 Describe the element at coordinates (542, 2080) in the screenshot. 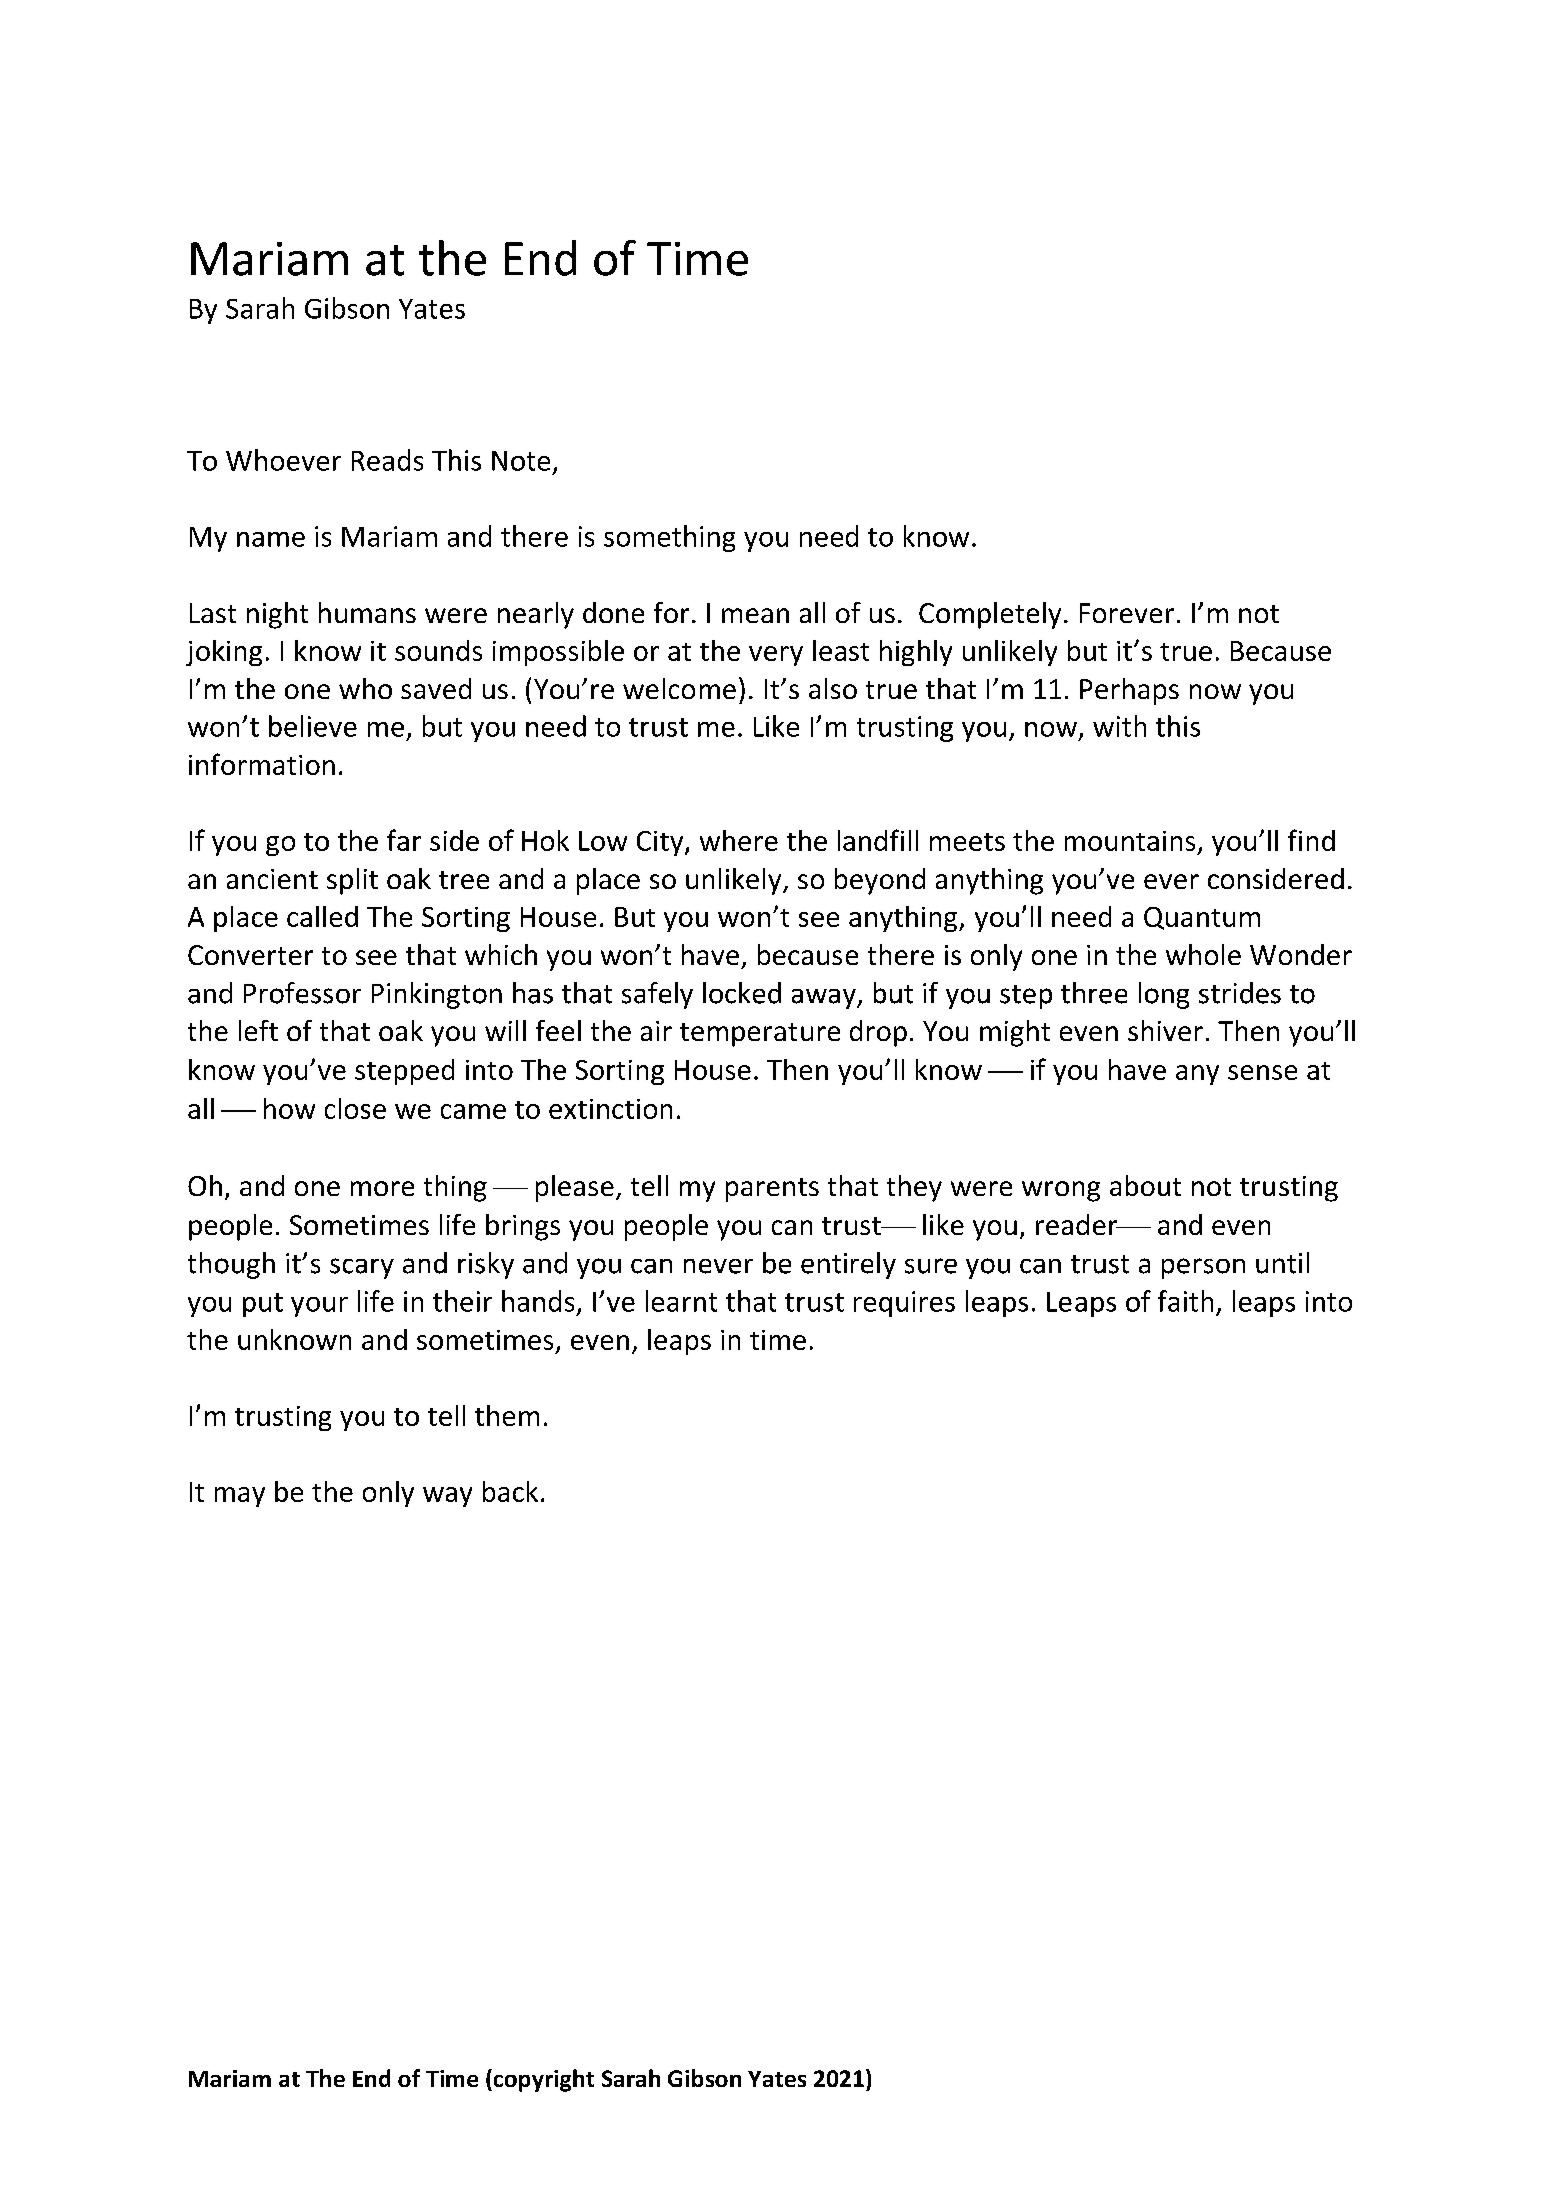

I see `copyright` at that location.
